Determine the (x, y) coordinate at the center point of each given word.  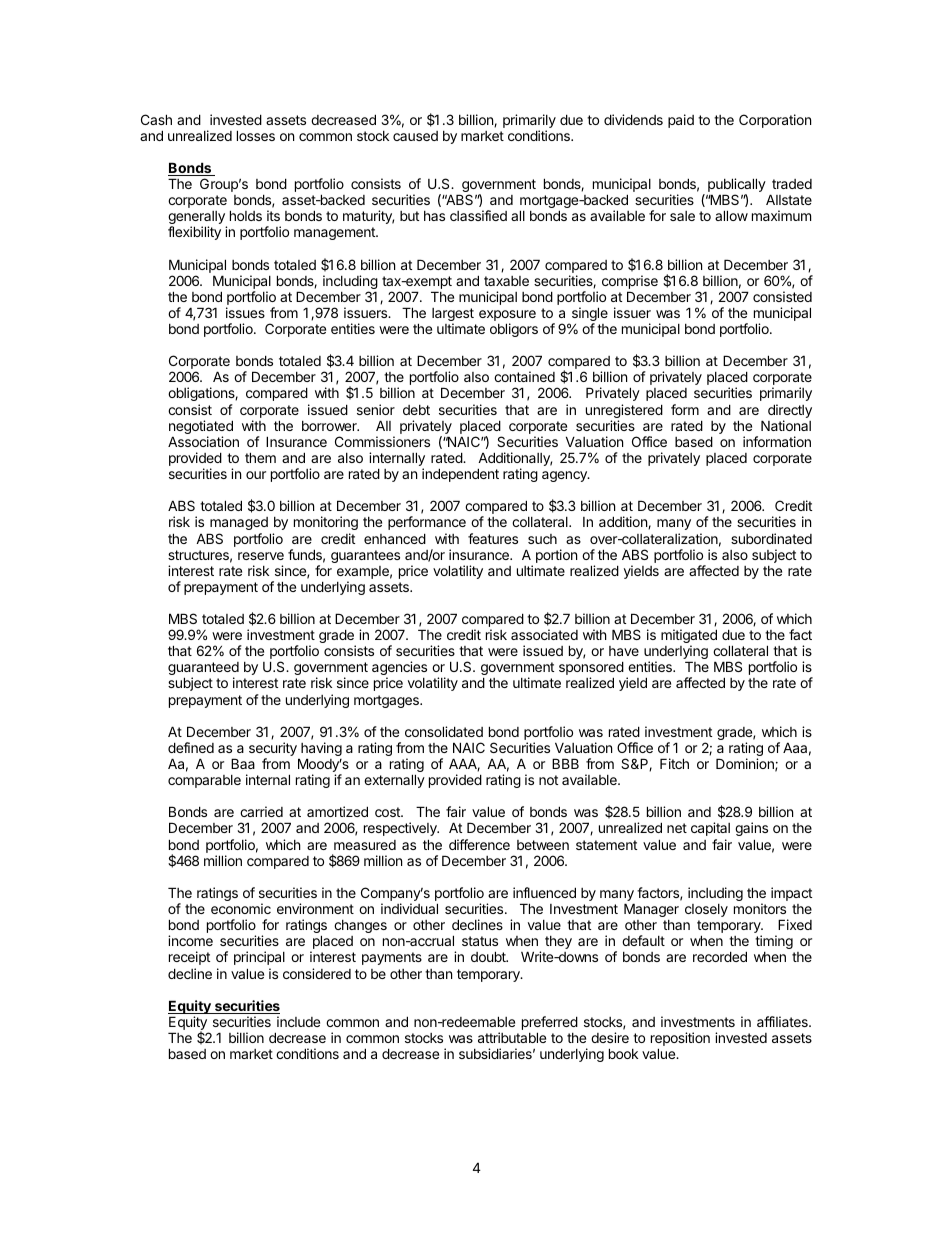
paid (681, 121)
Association (203, 441)
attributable (512, 1037)
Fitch (674, 763)
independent (460, 475)
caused (415, 136)
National (786, 425)
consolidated (444, 731)
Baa (243, 763)
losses (256, 135)
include (298, 1021)
